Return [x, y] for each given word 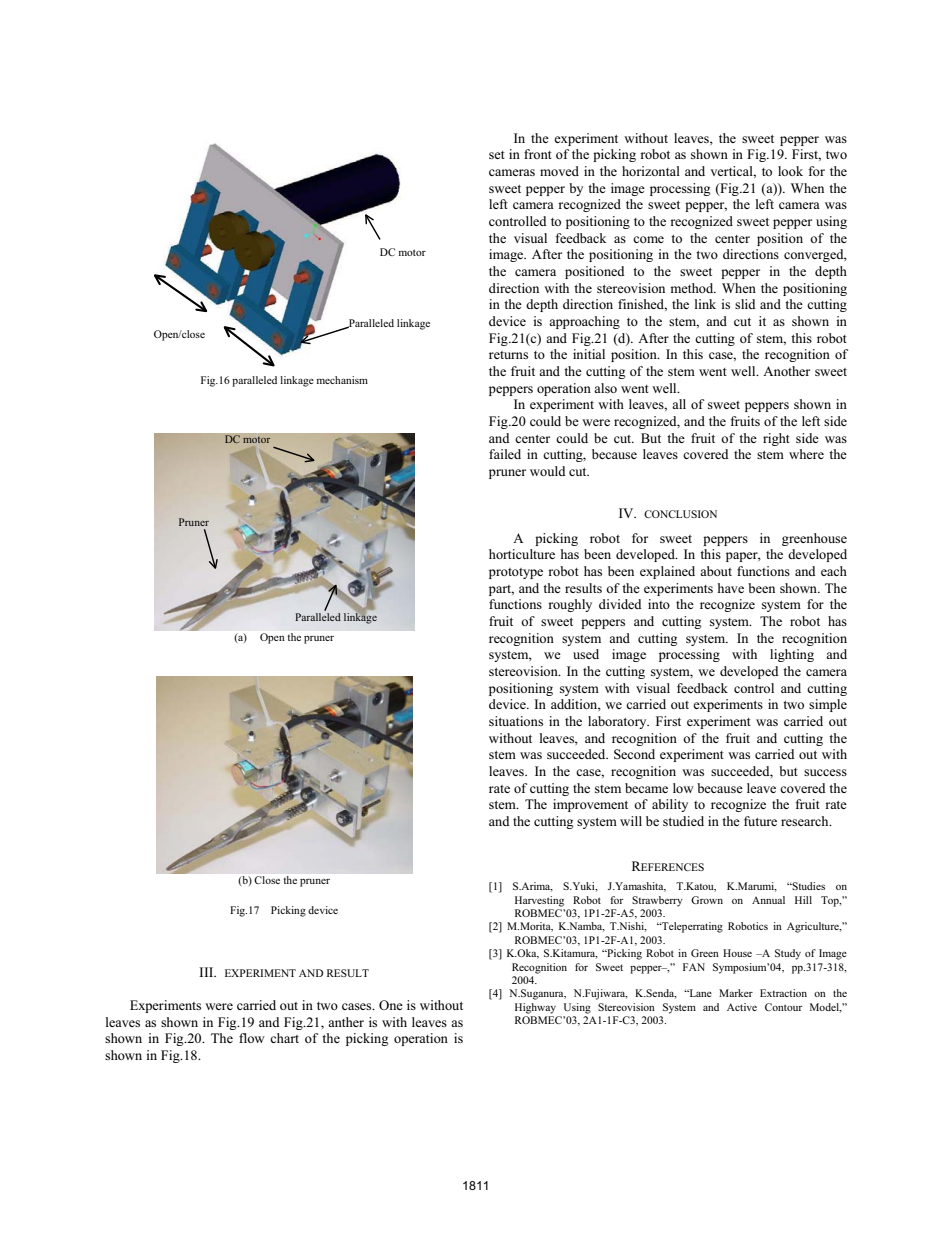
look [790, 171]
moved [559, 171]
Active [742, 1007]
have [731, 588]
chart [284, 1038]
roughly [570, 605]
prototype [516, 573]
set [497, 155]
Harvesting [539, 901]
